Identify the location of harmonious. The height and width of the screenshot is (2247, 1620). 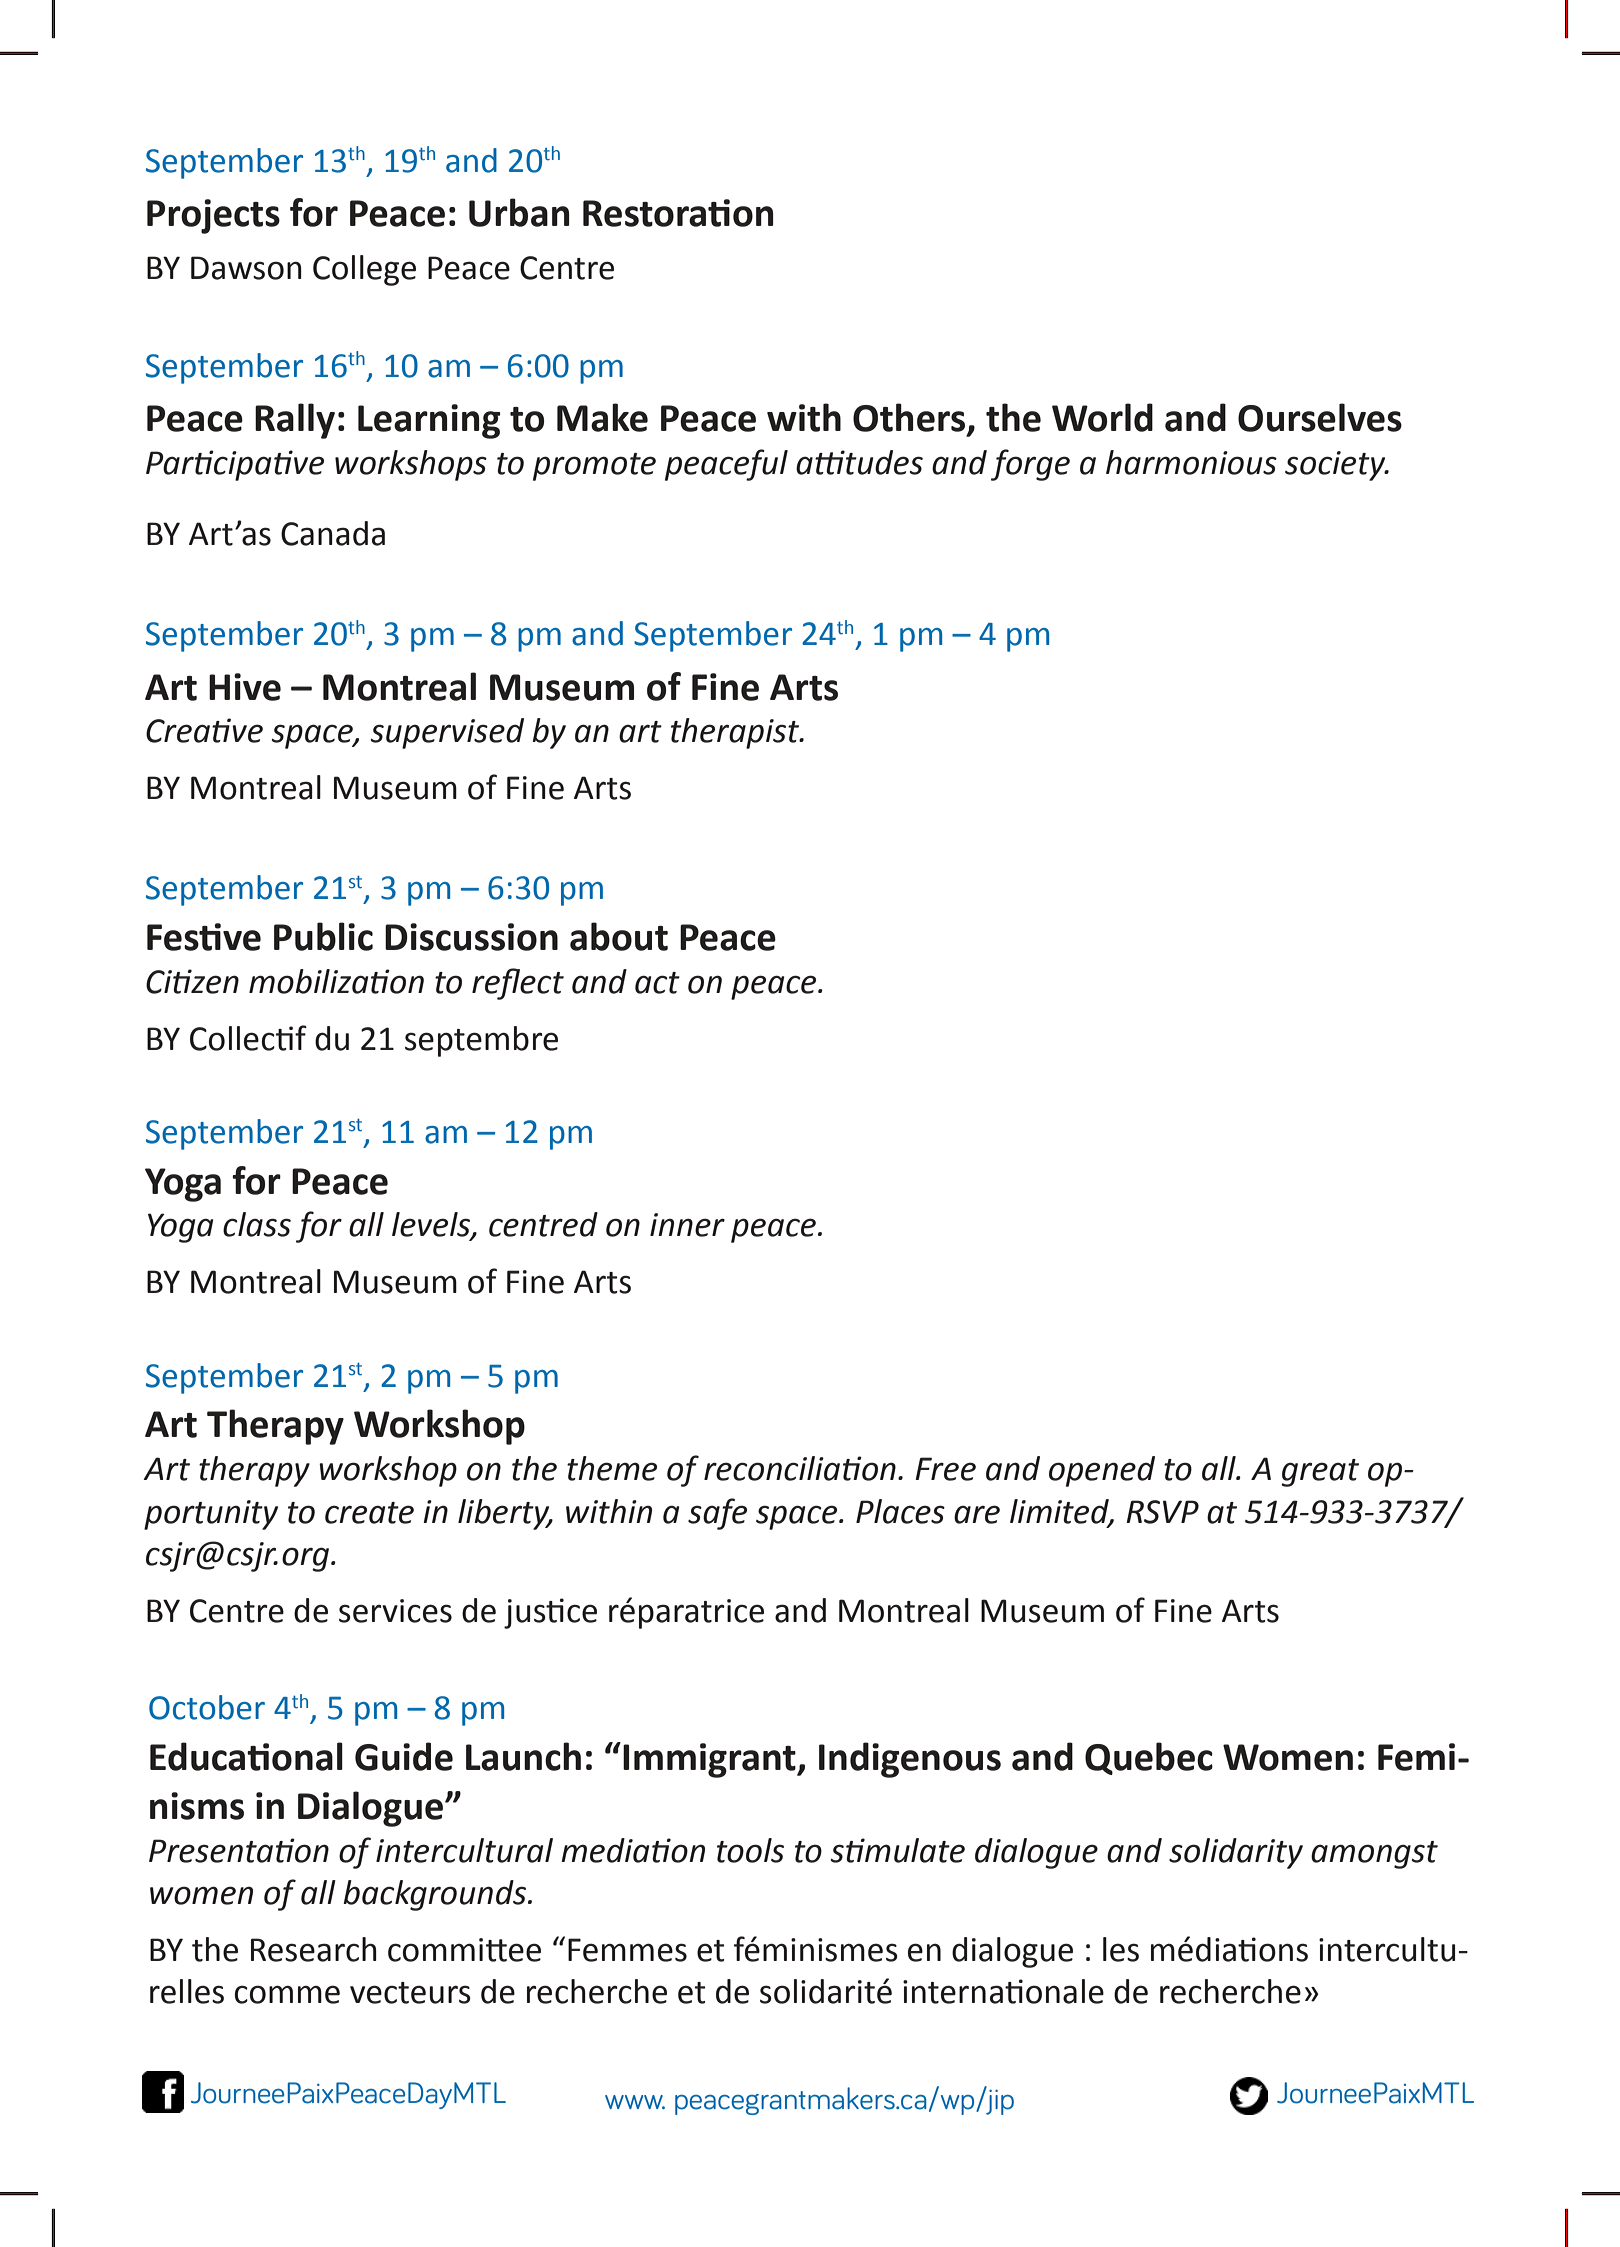
(1191, 462).
